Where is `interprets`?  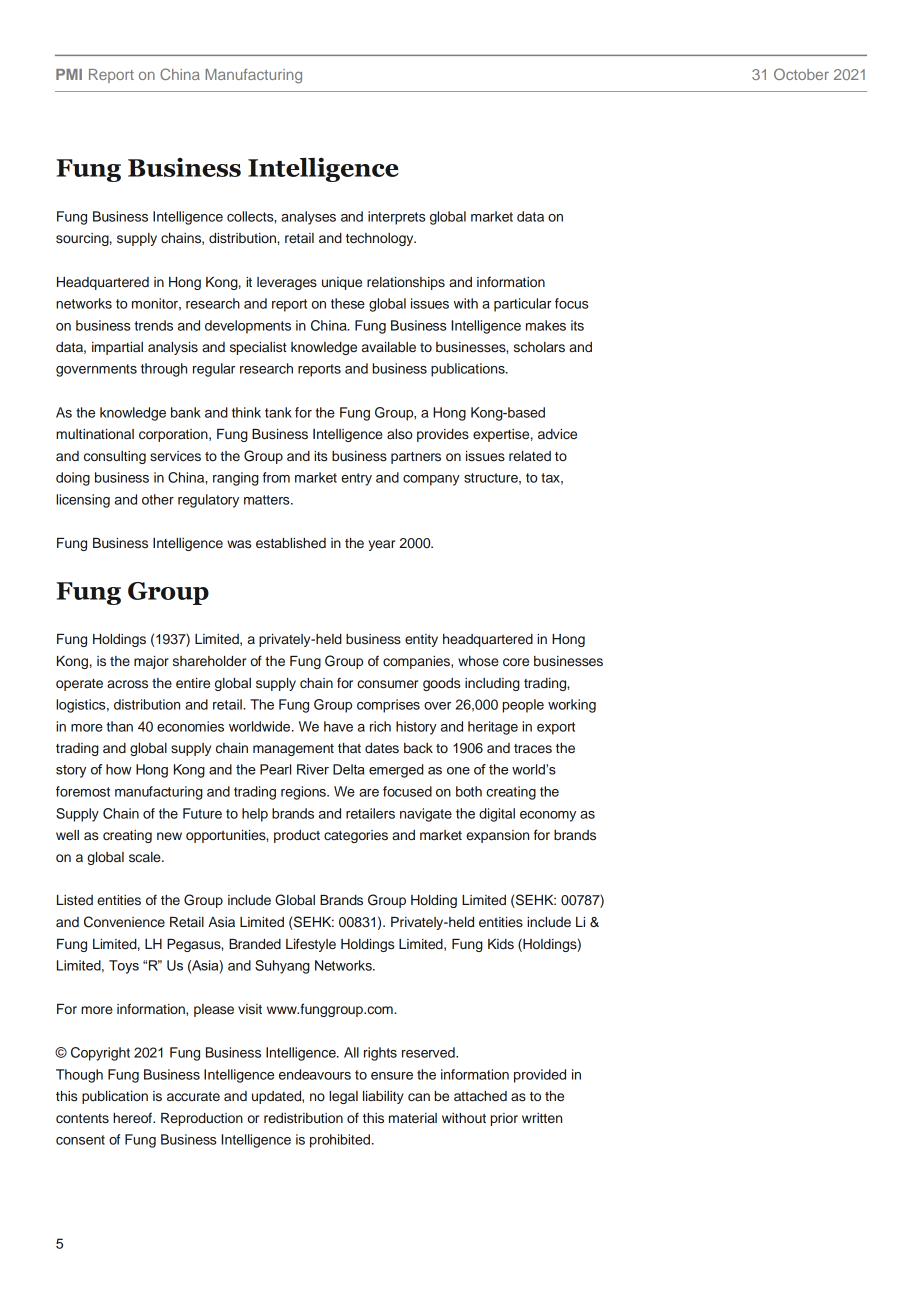 interprets is located at coordinates (397, 218).
